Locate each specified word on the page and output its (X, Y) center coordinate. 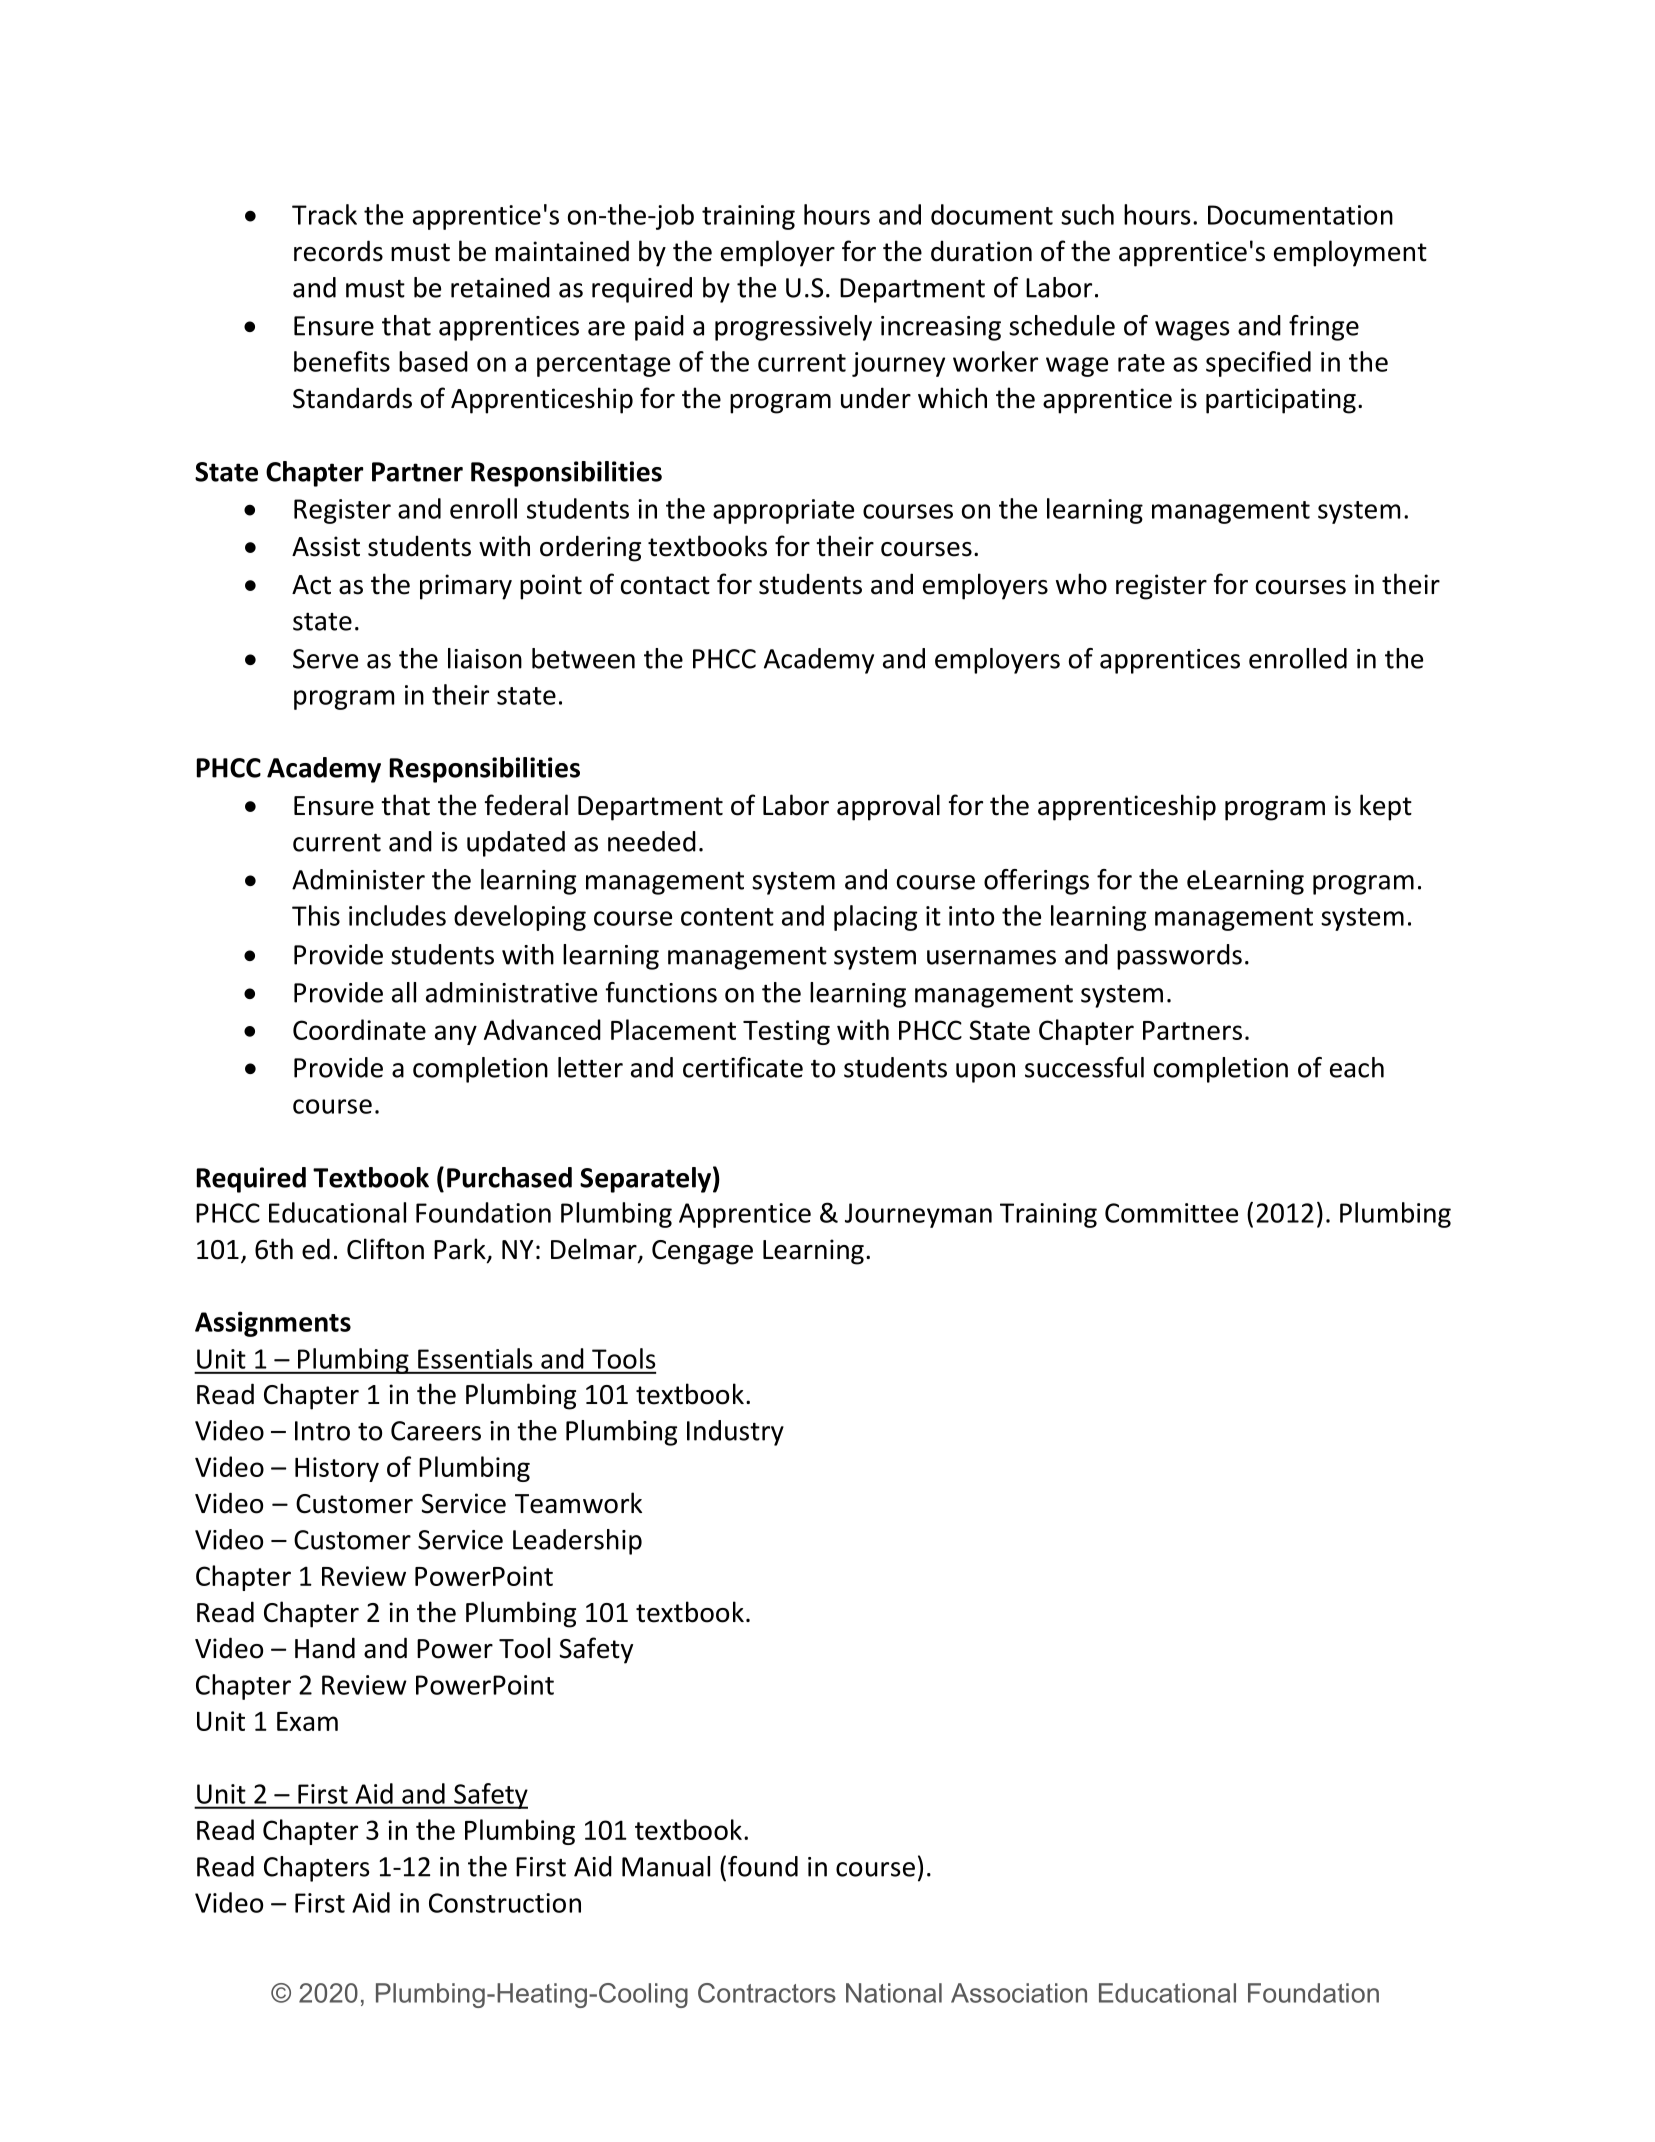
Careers (436, 1431)
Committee (1171, 1213)
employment (1350, 253)
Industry (735, 1433)
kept (1386, 807)
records (338, 251)
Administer (358, 879)
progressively (793, 328)
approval (888, 807)
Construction (505, 1903)
